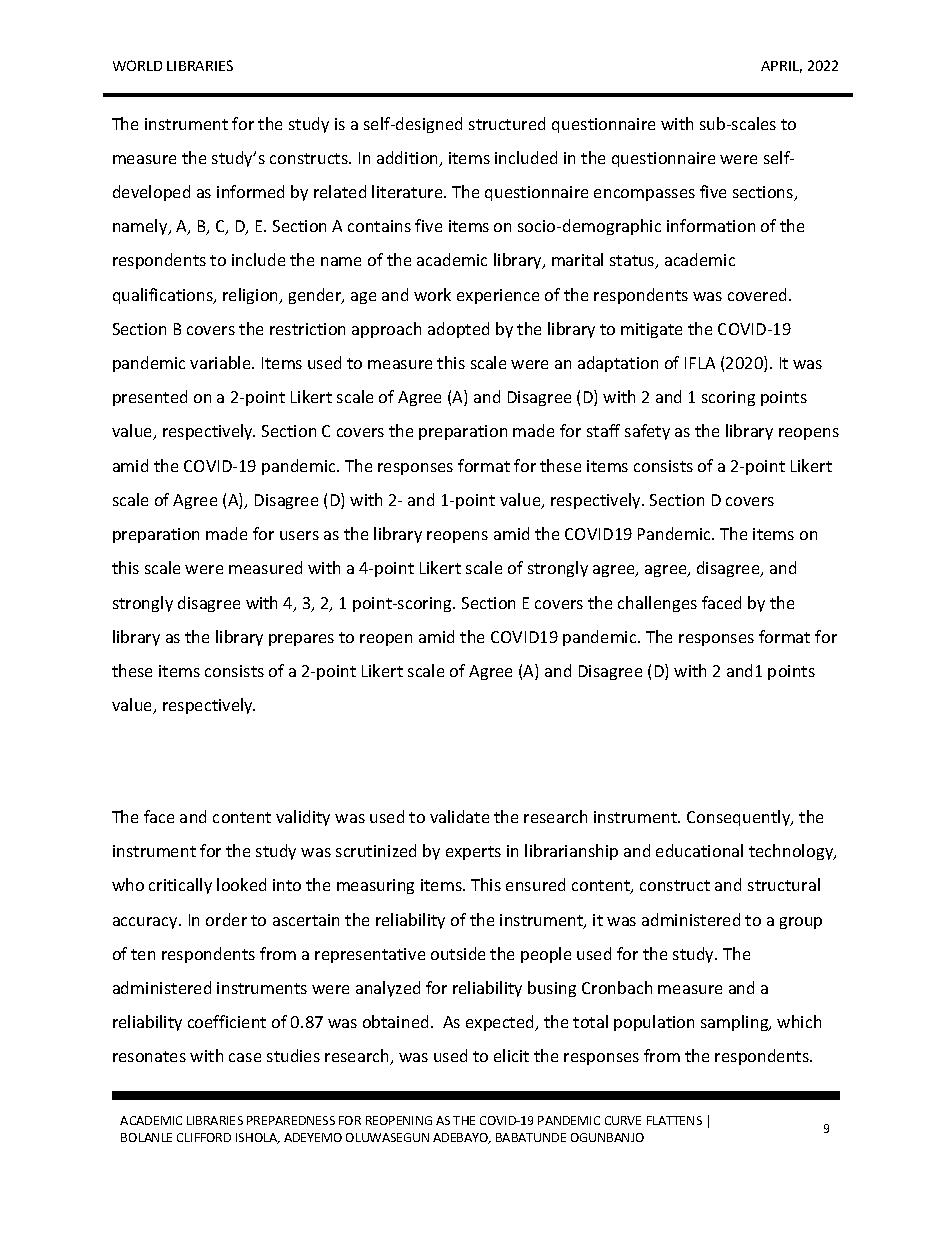  What do you see at coordinates (299, 535) in the document?
I see `users` at bounding box center [299, 535].
